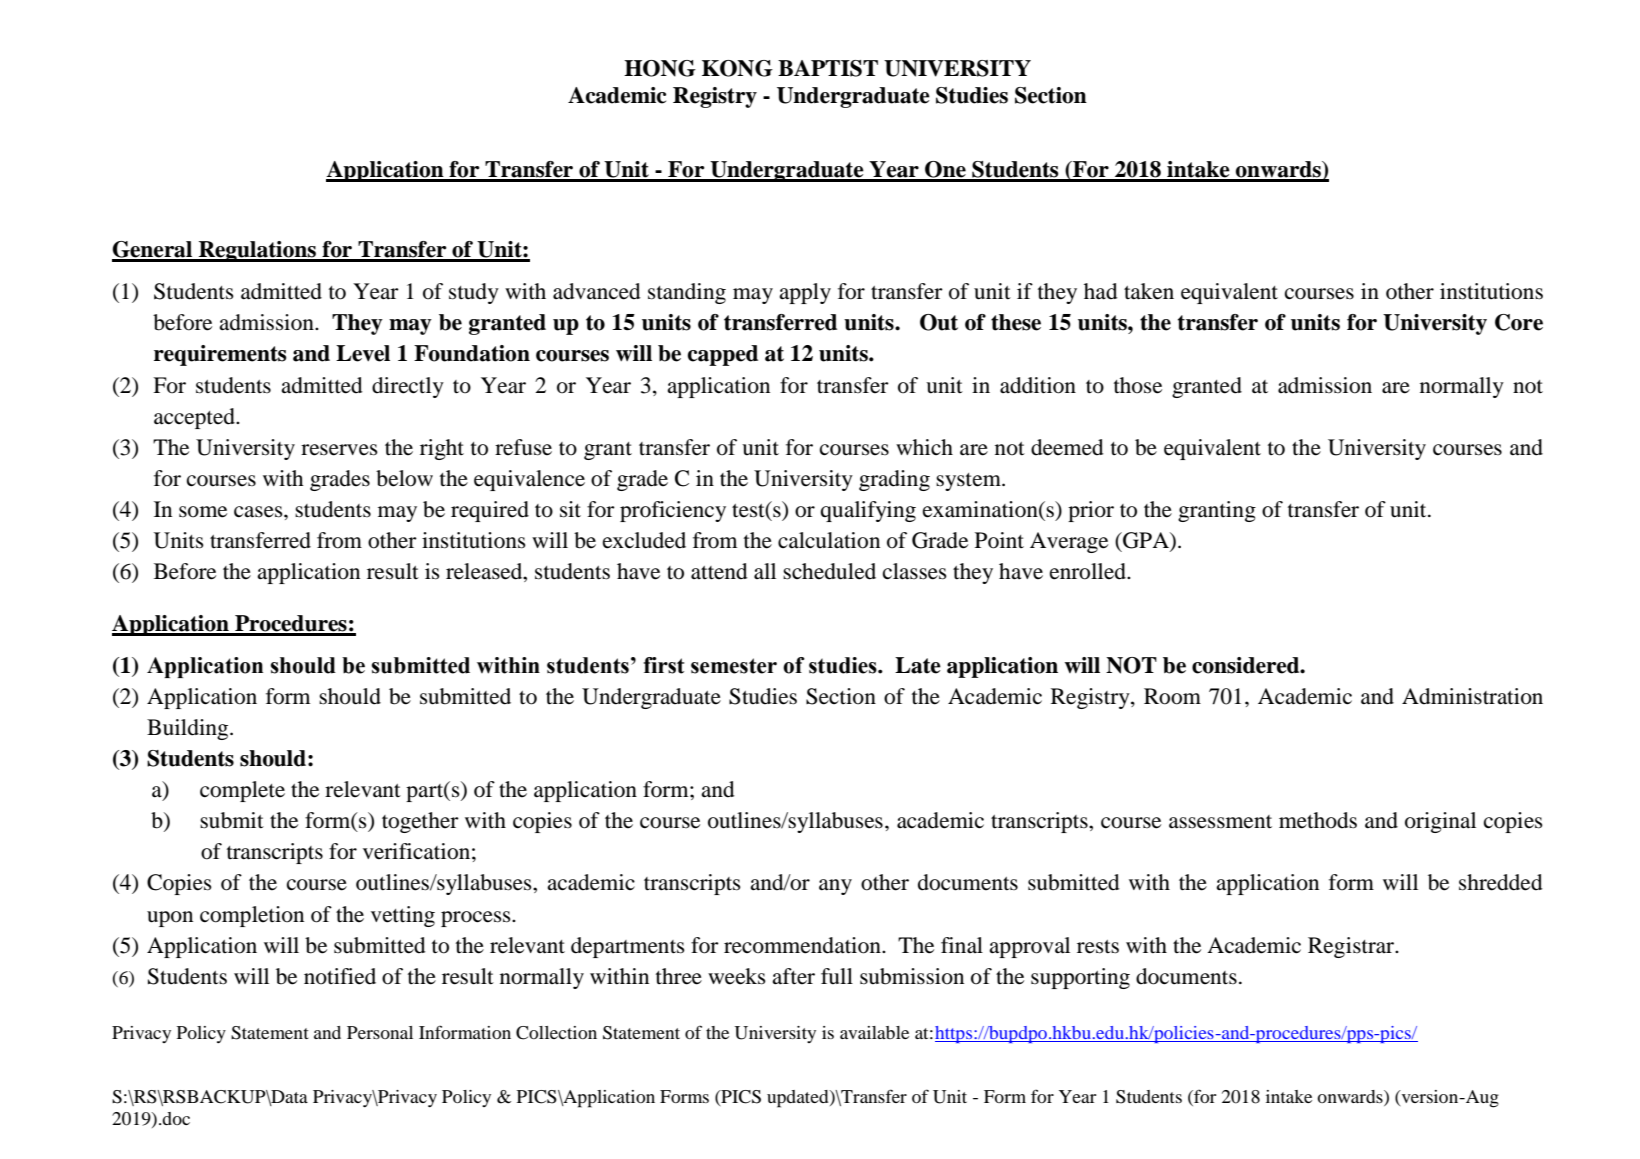  Describe the element at coordinates (828, 68) in the screenshot. I see `BAPTIST` at that location.
